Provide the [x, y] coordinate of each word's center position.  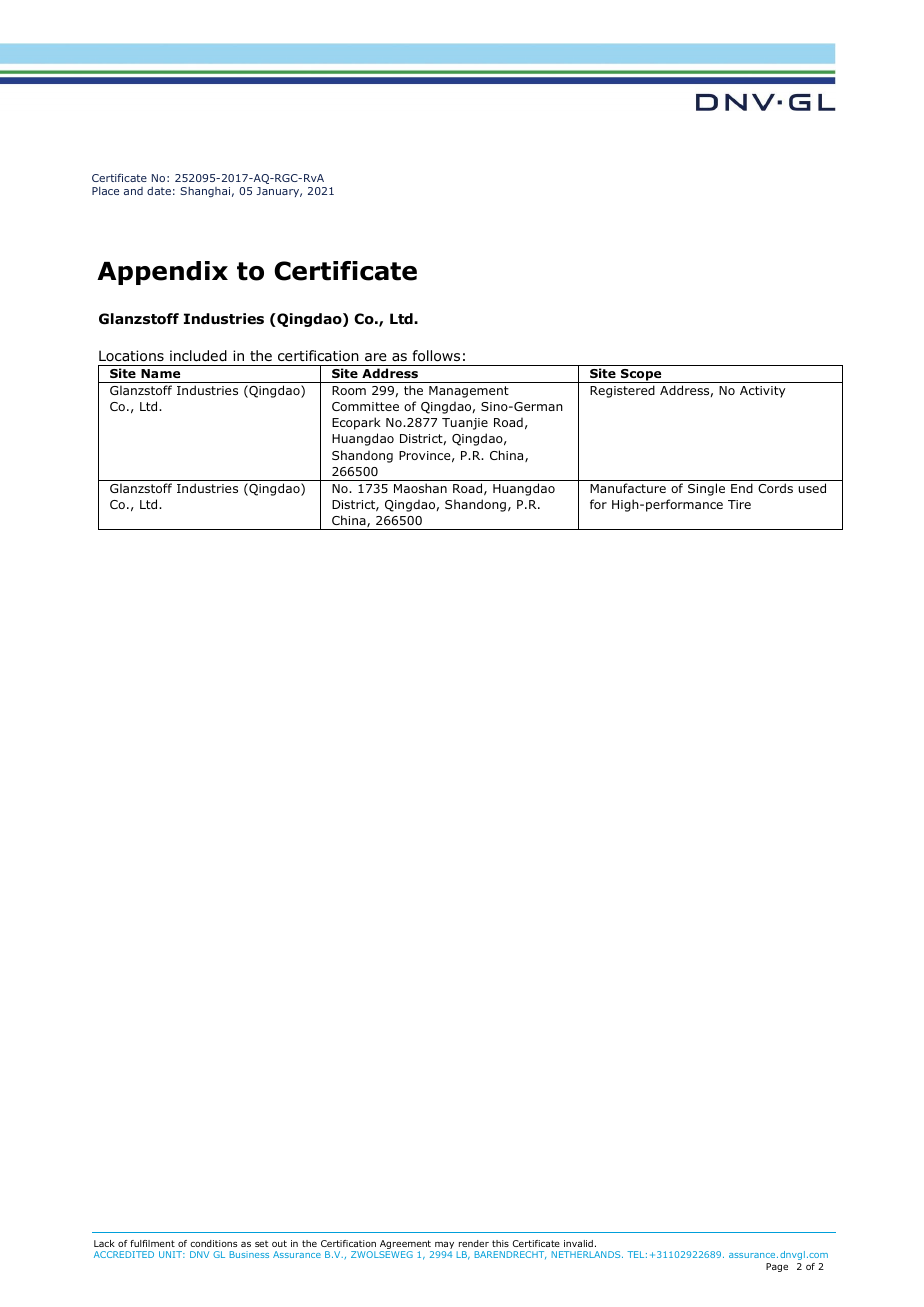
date [159, 191]
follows [436, 356]
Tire [739, 504]
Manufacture [628, 488]
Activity [763, 392]
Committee [365, 406]
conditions [213, 1243]
